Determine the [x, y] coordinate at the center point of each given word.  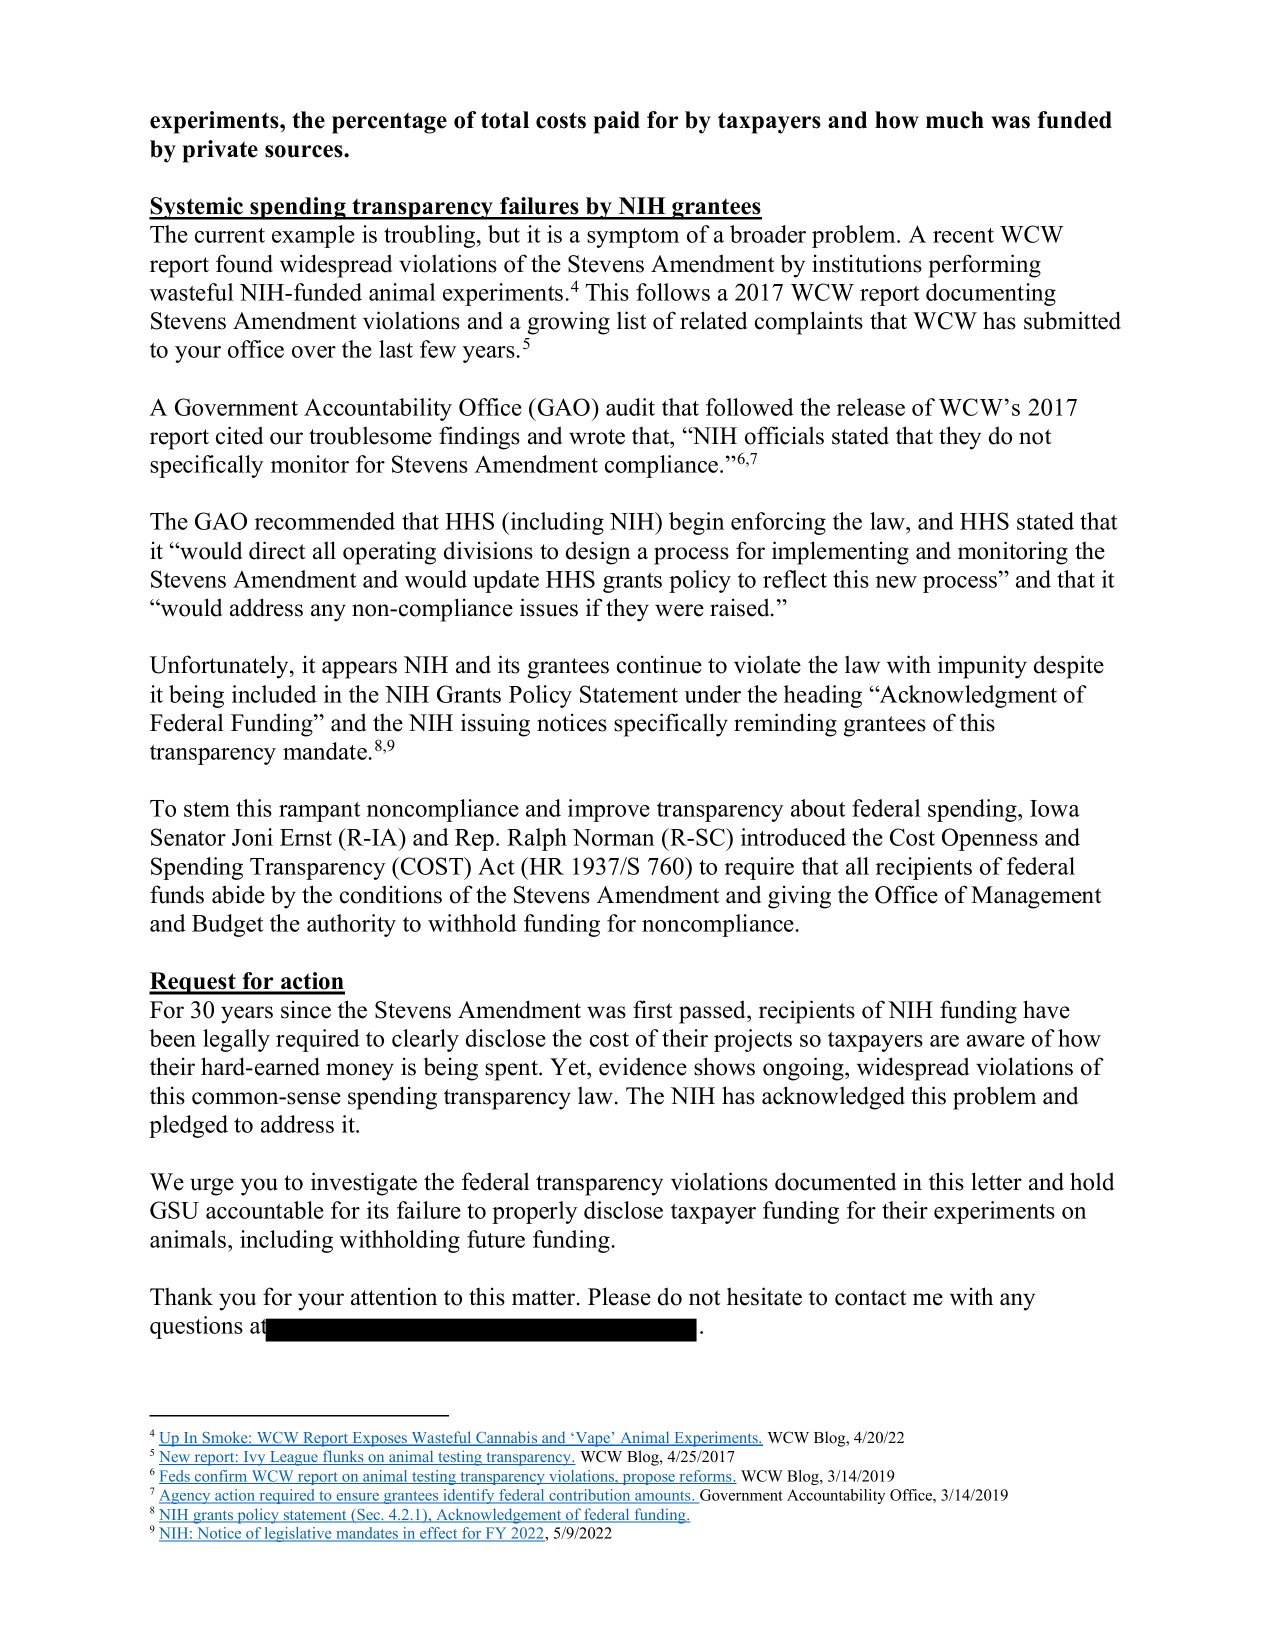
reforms [705, 1477]
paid [616, 122]
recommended [325, 521]
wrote [597, 437]
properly [534, 1212]
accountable [265, 1210]
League [294, 1458]
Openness [990, 839]
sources [305, 151]
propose [648, 1479]
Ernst [306, 837]
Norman [613, 837]
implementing [840, 553]
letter [996, 1181]
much [955, 120]
